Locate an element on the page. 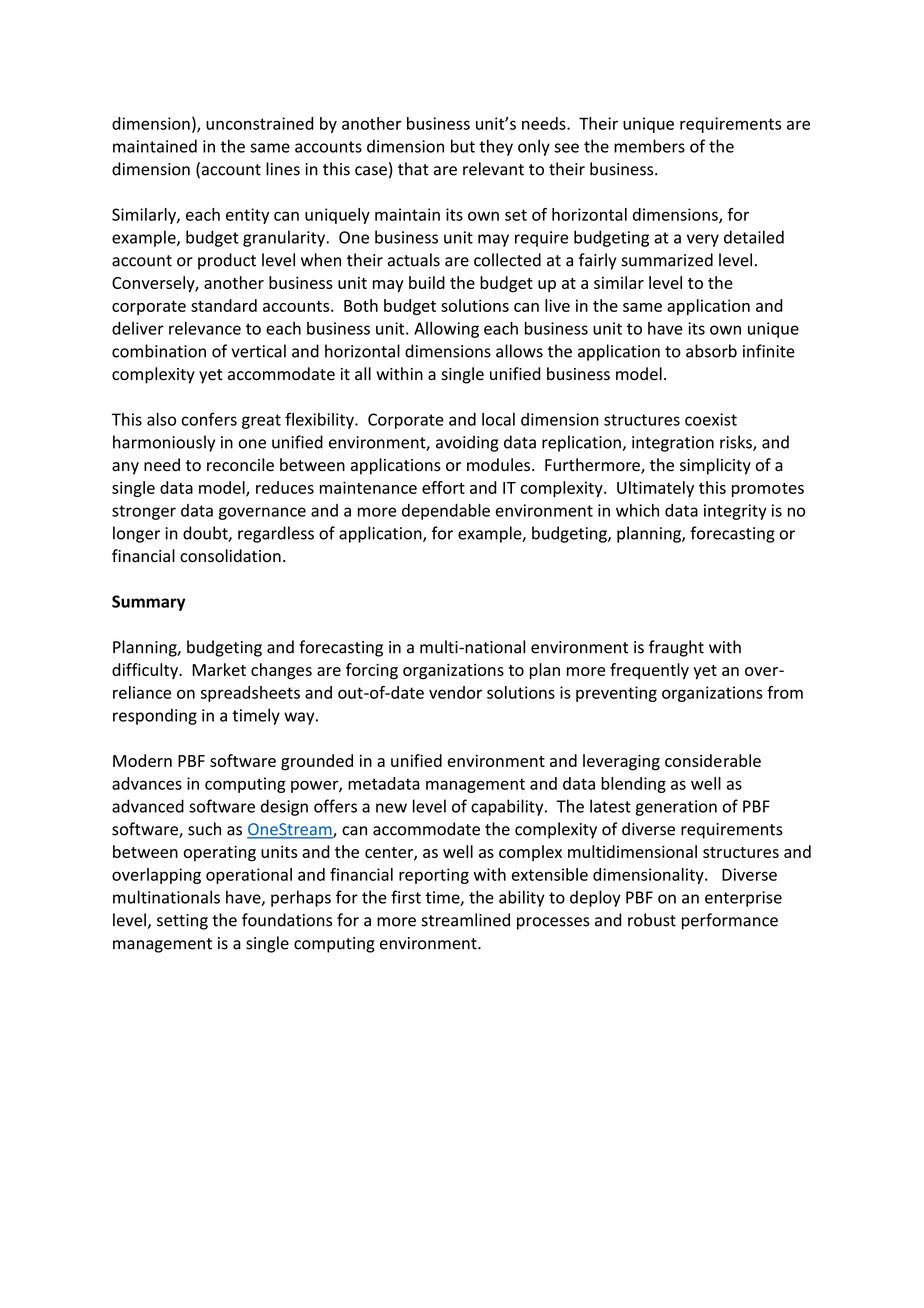 This page has height=1308, width=924. but is located at coordinates (463, 146).
